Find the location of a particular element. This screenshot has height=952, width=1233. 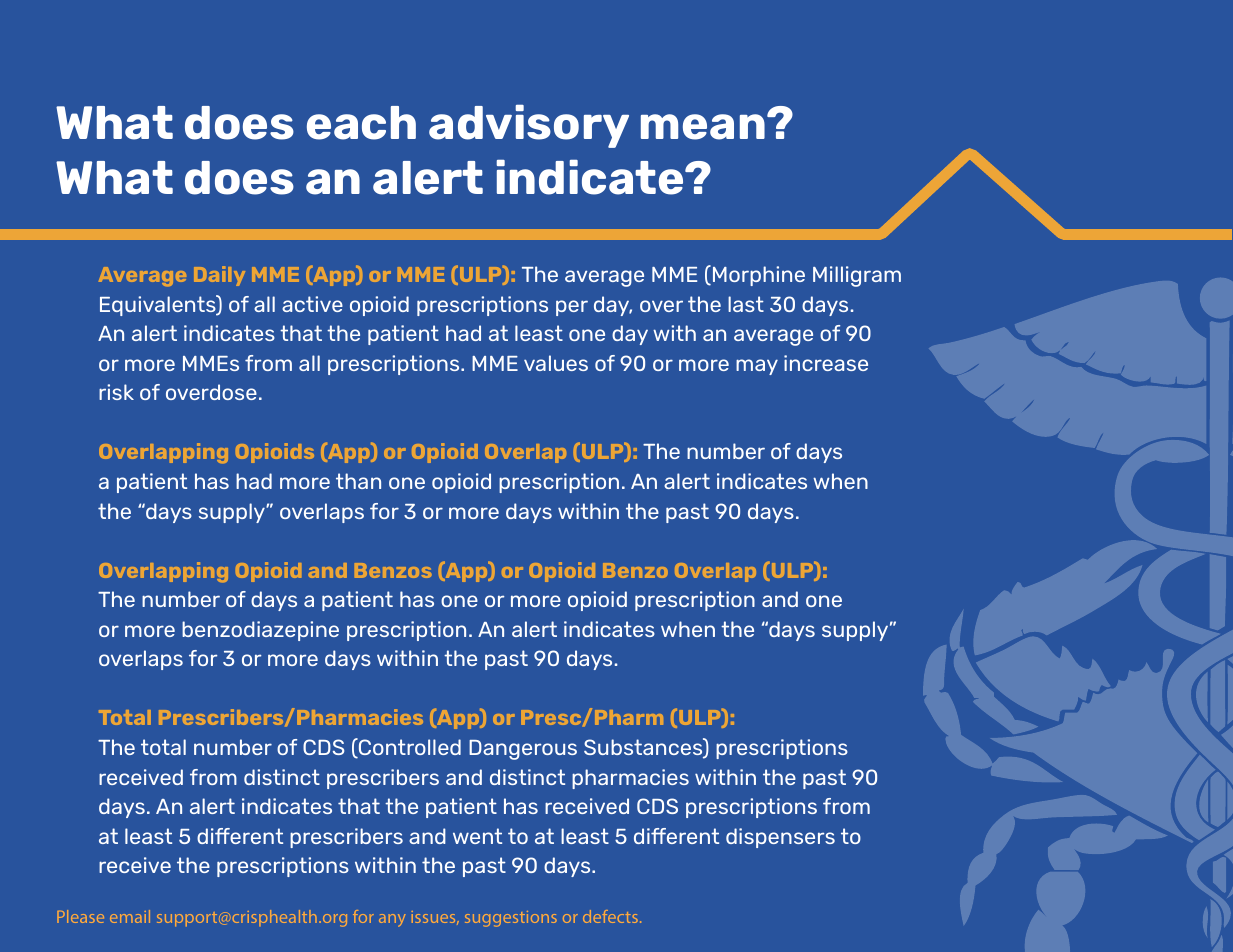

Daily is located at coordinates (219, 276).
